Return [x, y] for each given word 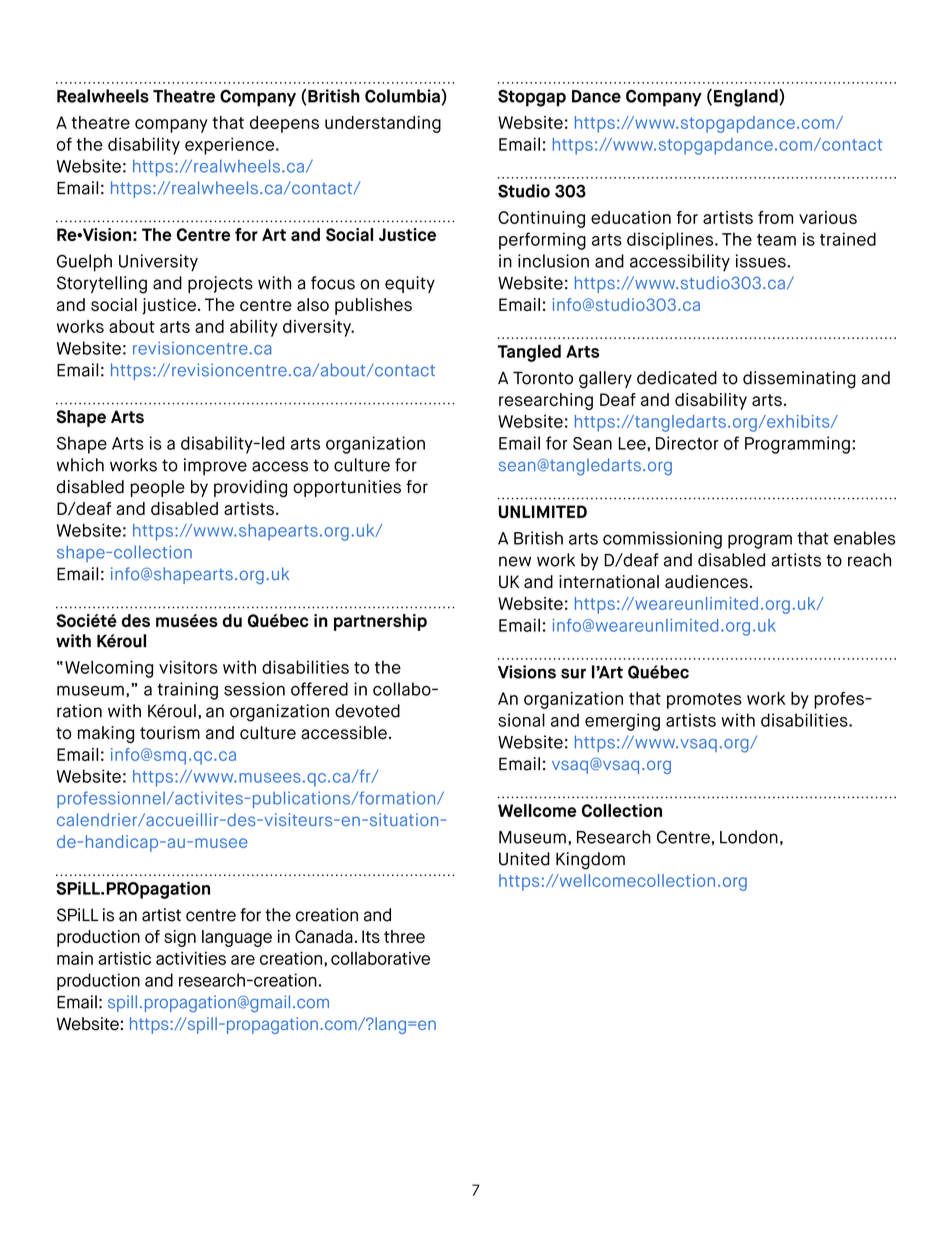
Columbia [402, 96]
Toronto [543, 378]
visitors [188, 667]
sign [180, 938]
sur [573, 673]
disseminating [799, 380]
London [749, 837]
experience [231, 146]
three [404, 936]
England [747, 98]
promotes [704, 701]
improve [215, 466]
